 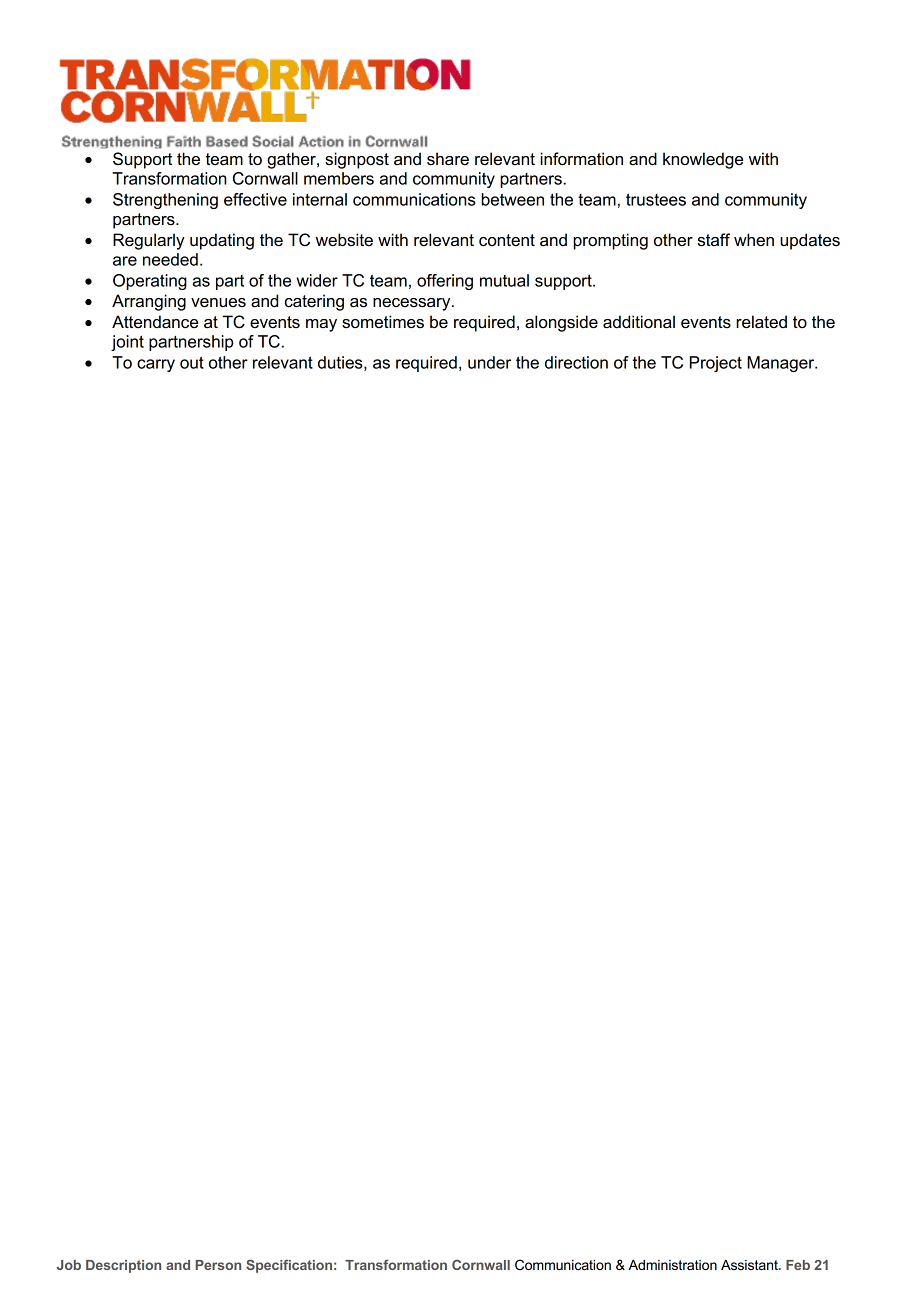 What do you see at coordinates (165, 201) in the page?
I see `Strengthening` at bounding box center [165, 201].
